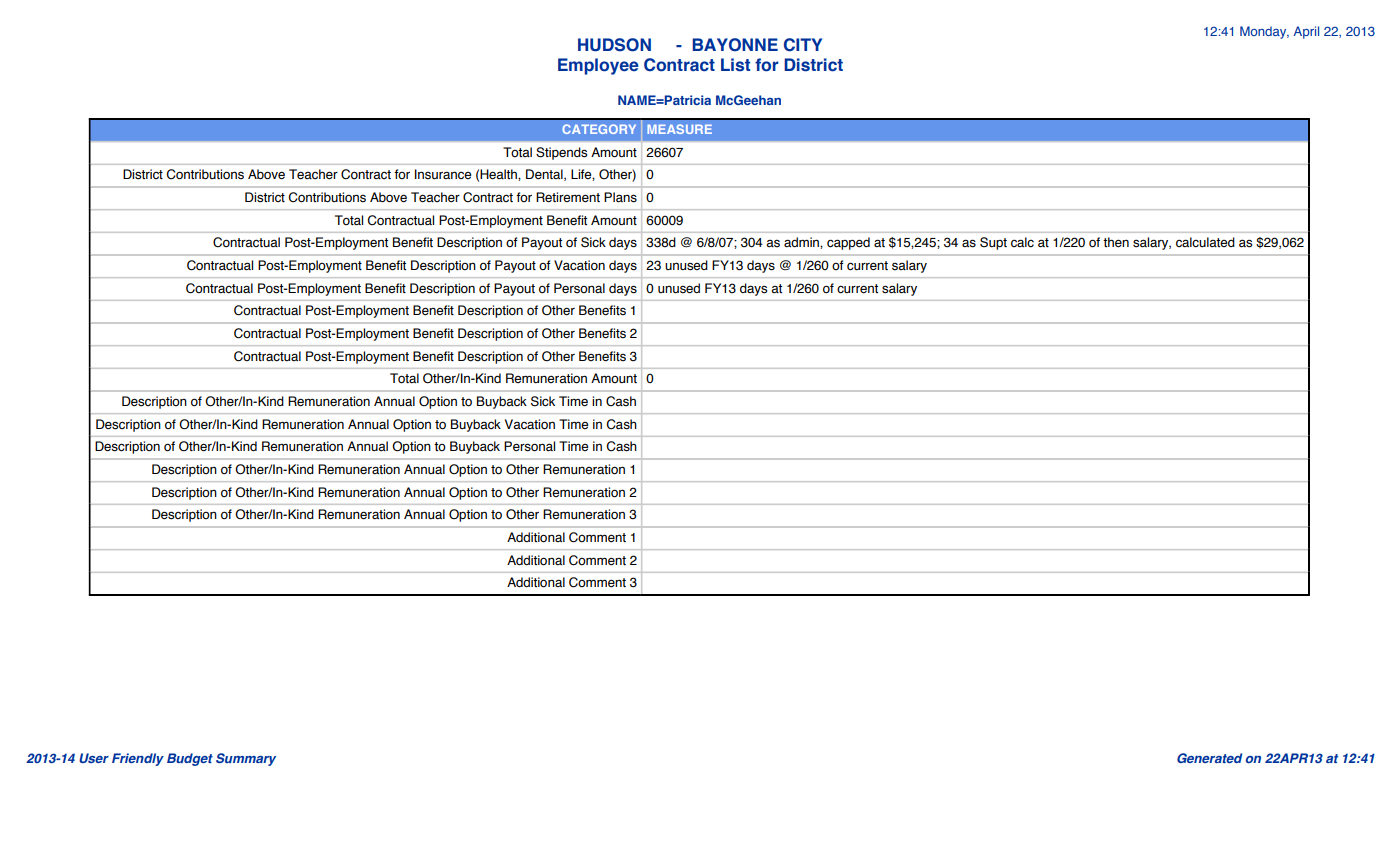 This screenshot has height=850, width=1400. Describe the element at coordinates (246, 759) in the screenshot. I see `Summary` at that location.
